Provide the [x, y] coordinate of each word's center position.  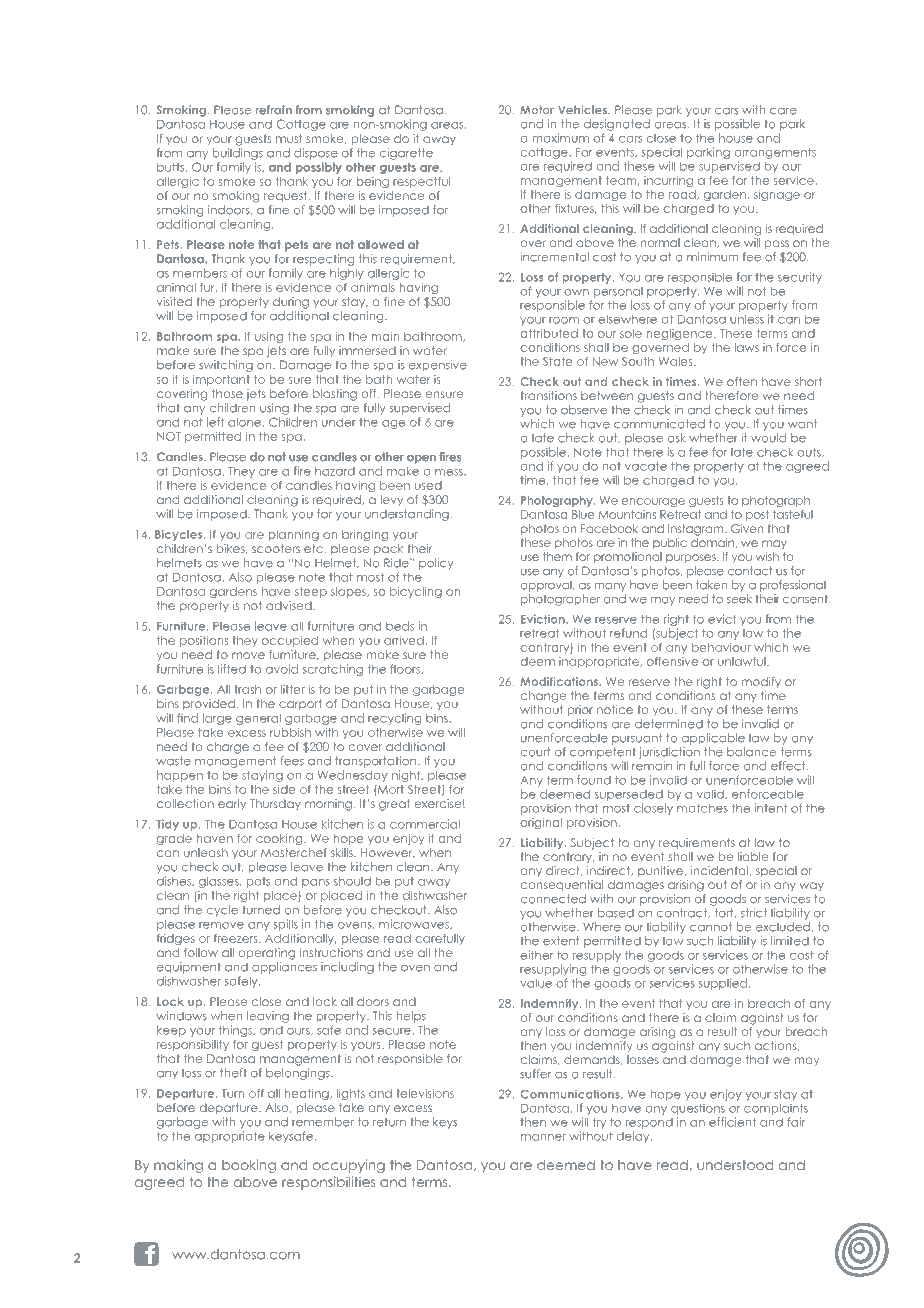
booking [249, 1166]
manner [543, 1137]
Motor [537, 109]
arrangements [775, 153]
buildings [238, 154]
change [543, 697]
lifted [232, 669]
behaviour [721, 647]
